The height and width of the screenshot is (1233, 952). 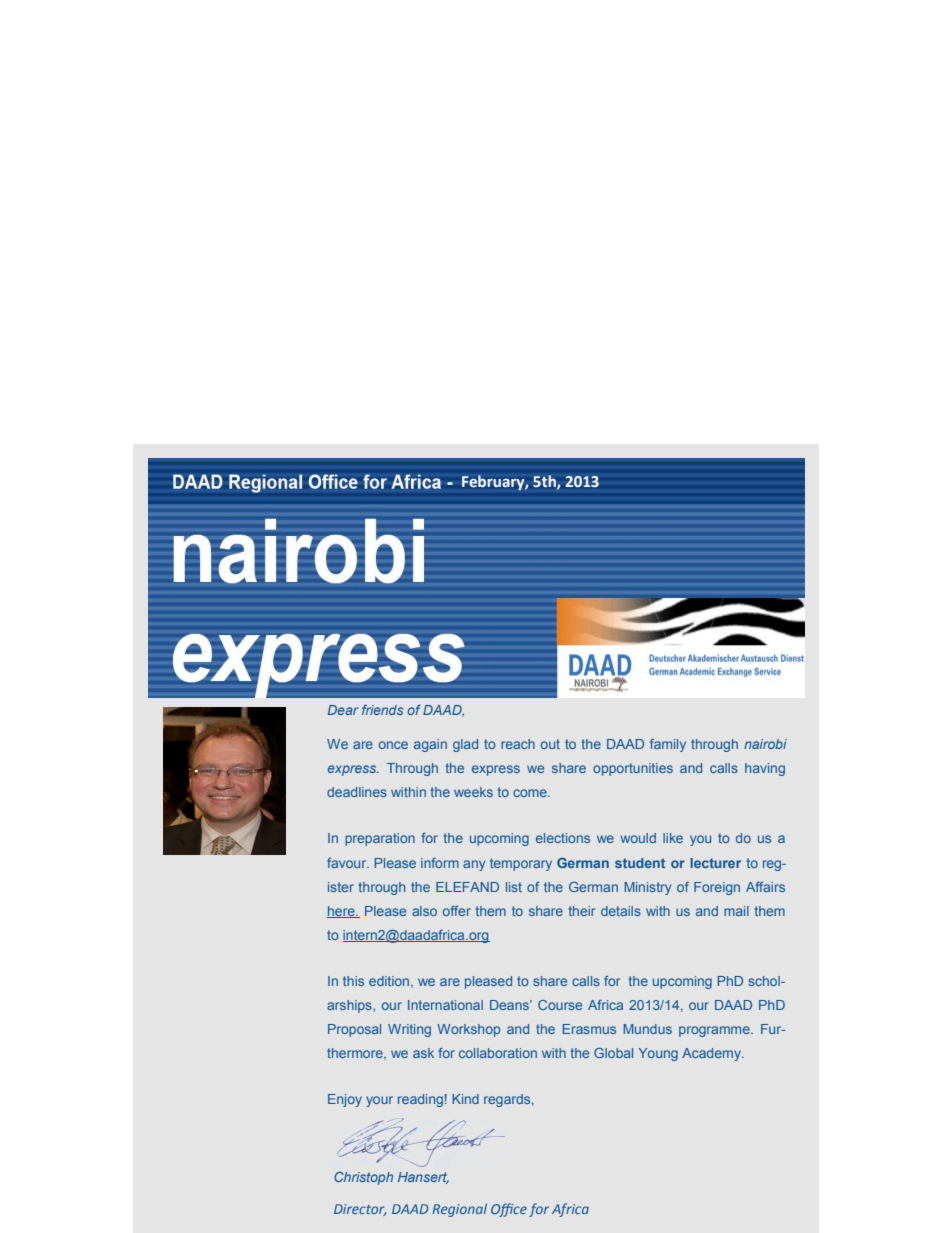 I want to click on Course, so click(x=560, y=1005).
